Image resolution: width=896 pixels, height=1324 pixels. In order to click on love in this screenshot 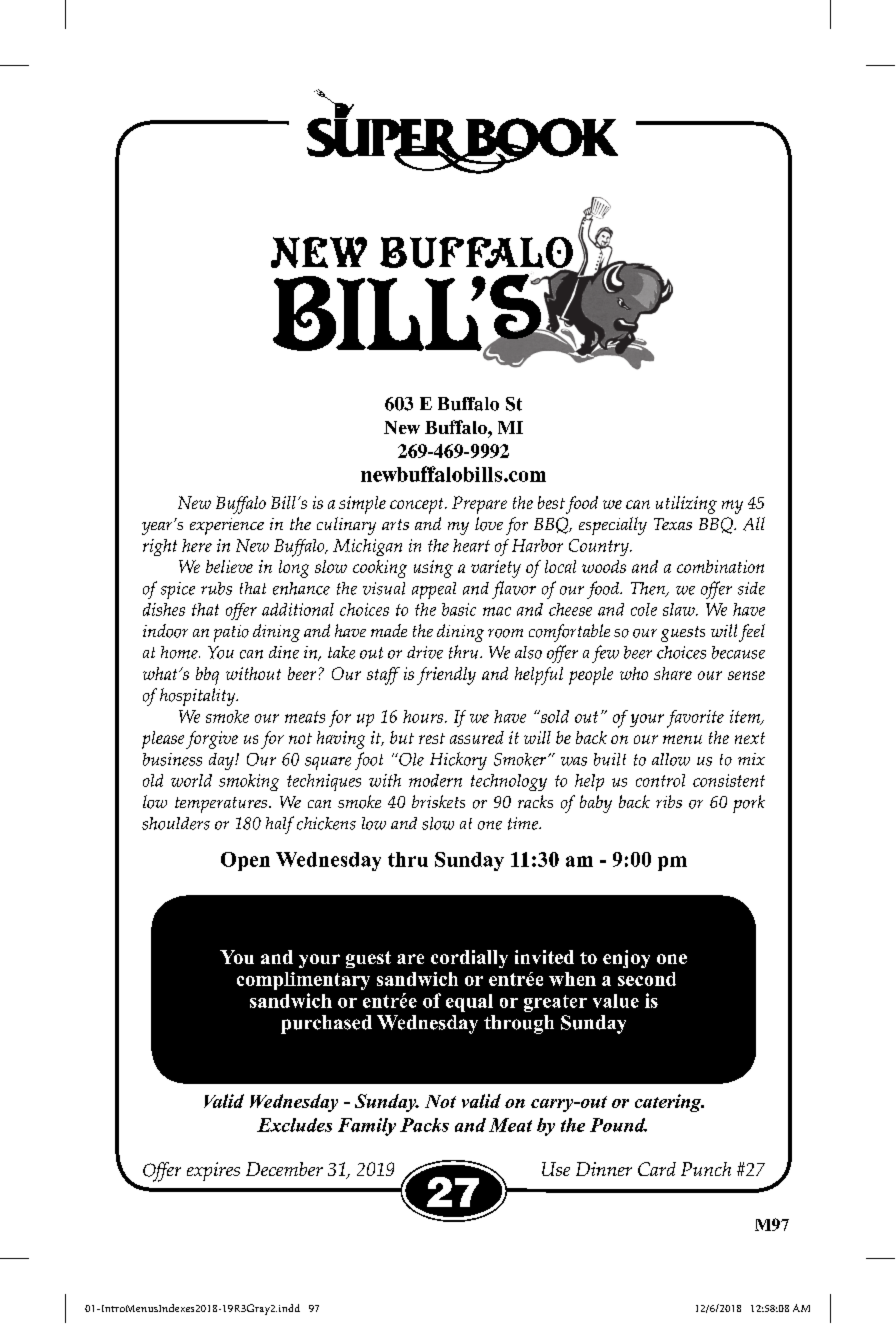, I will do `click(489, 524)`.
